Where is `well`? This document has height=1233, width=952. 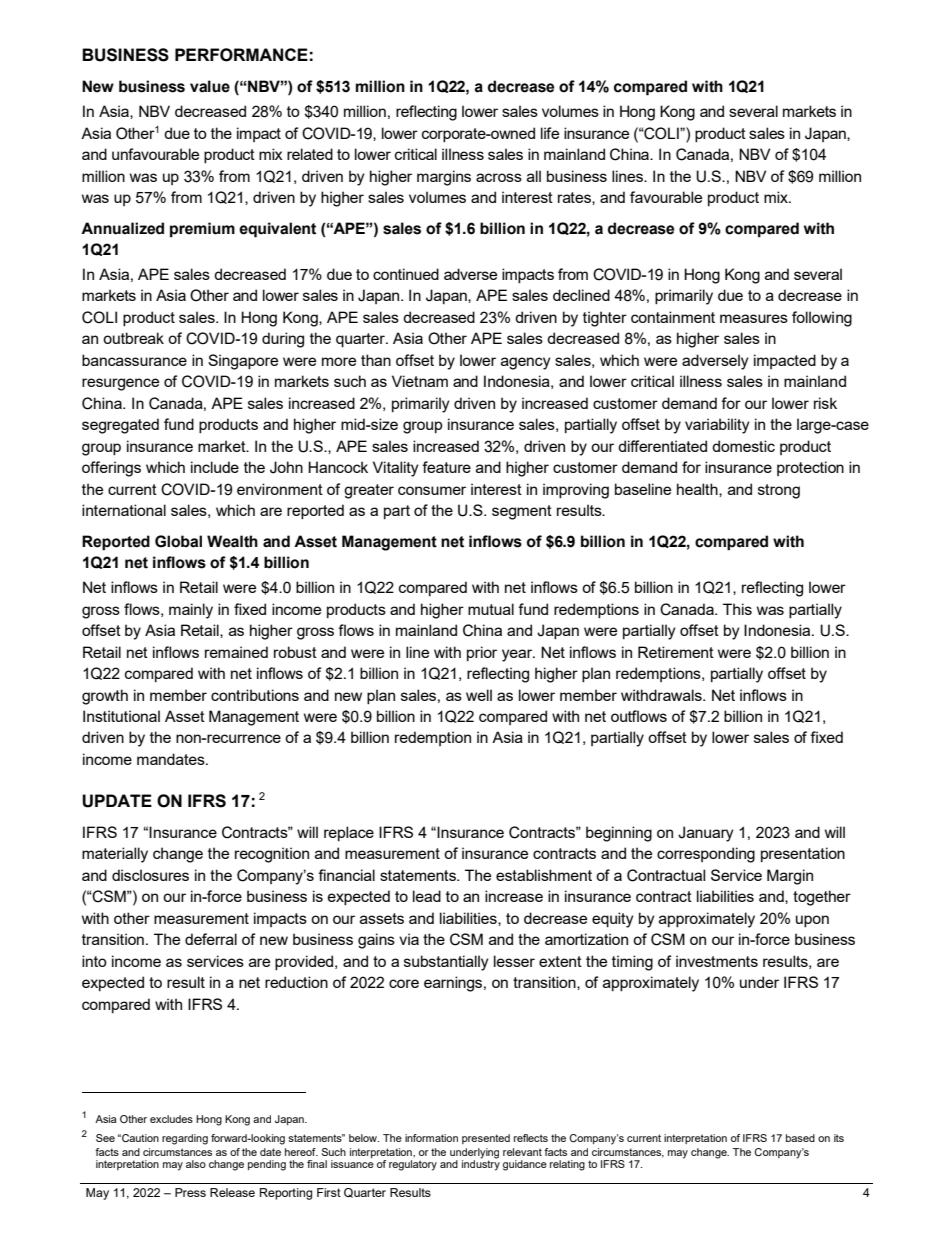 well is located at coordinates (479, 695).
